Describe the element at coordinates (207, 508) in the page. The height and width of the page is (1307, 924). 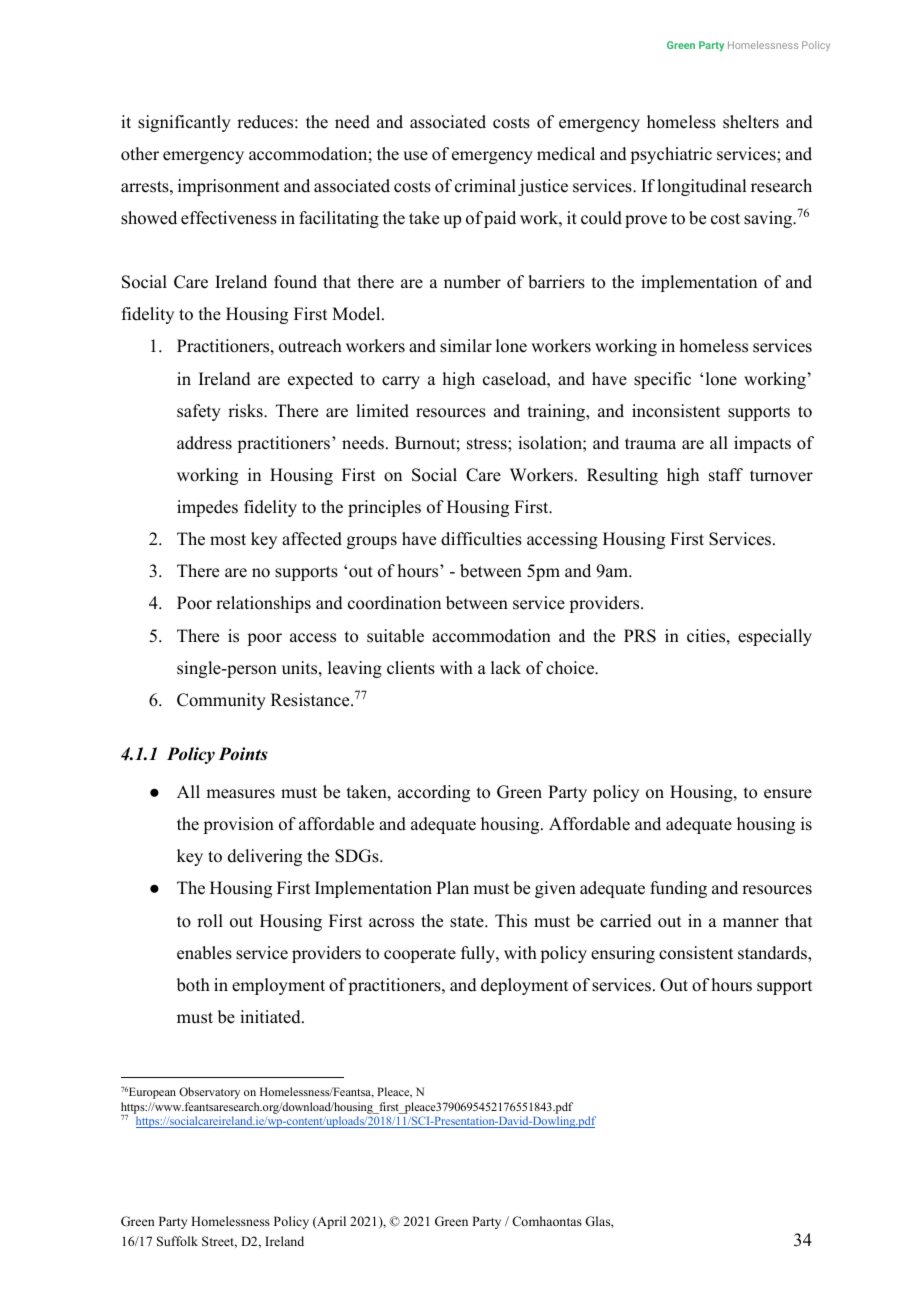
I see `impedes` at that location.
